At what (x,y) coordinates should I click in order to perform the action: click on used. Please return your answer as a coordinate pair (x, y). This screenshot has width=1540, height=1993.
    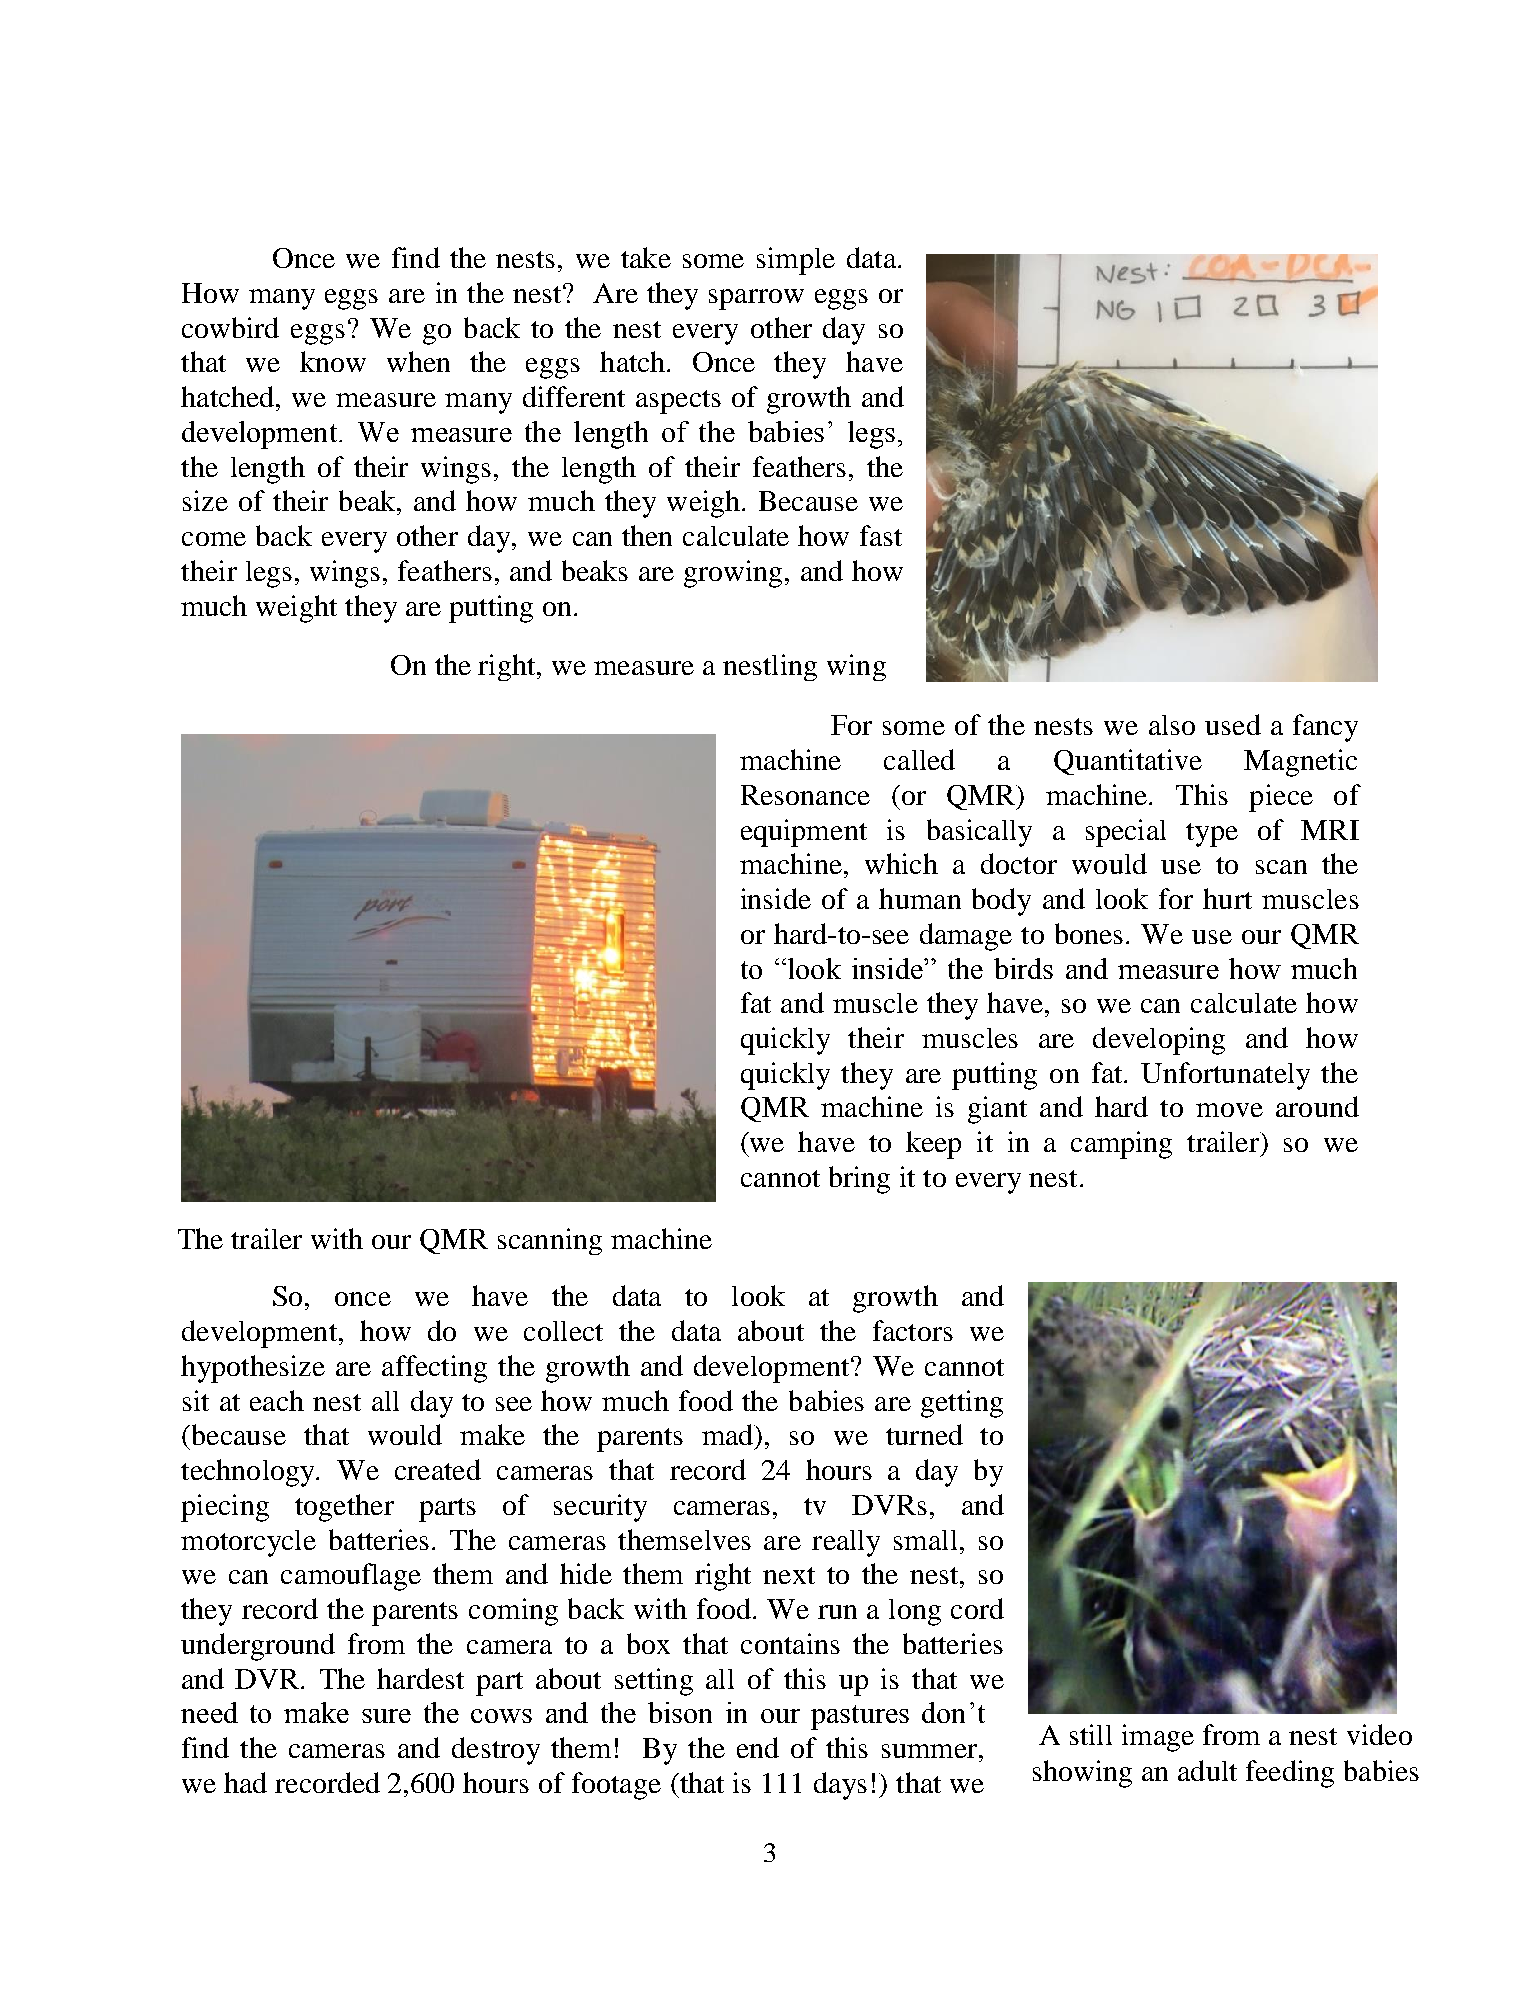
    Looking at the image, I should click on (1233, 724).
